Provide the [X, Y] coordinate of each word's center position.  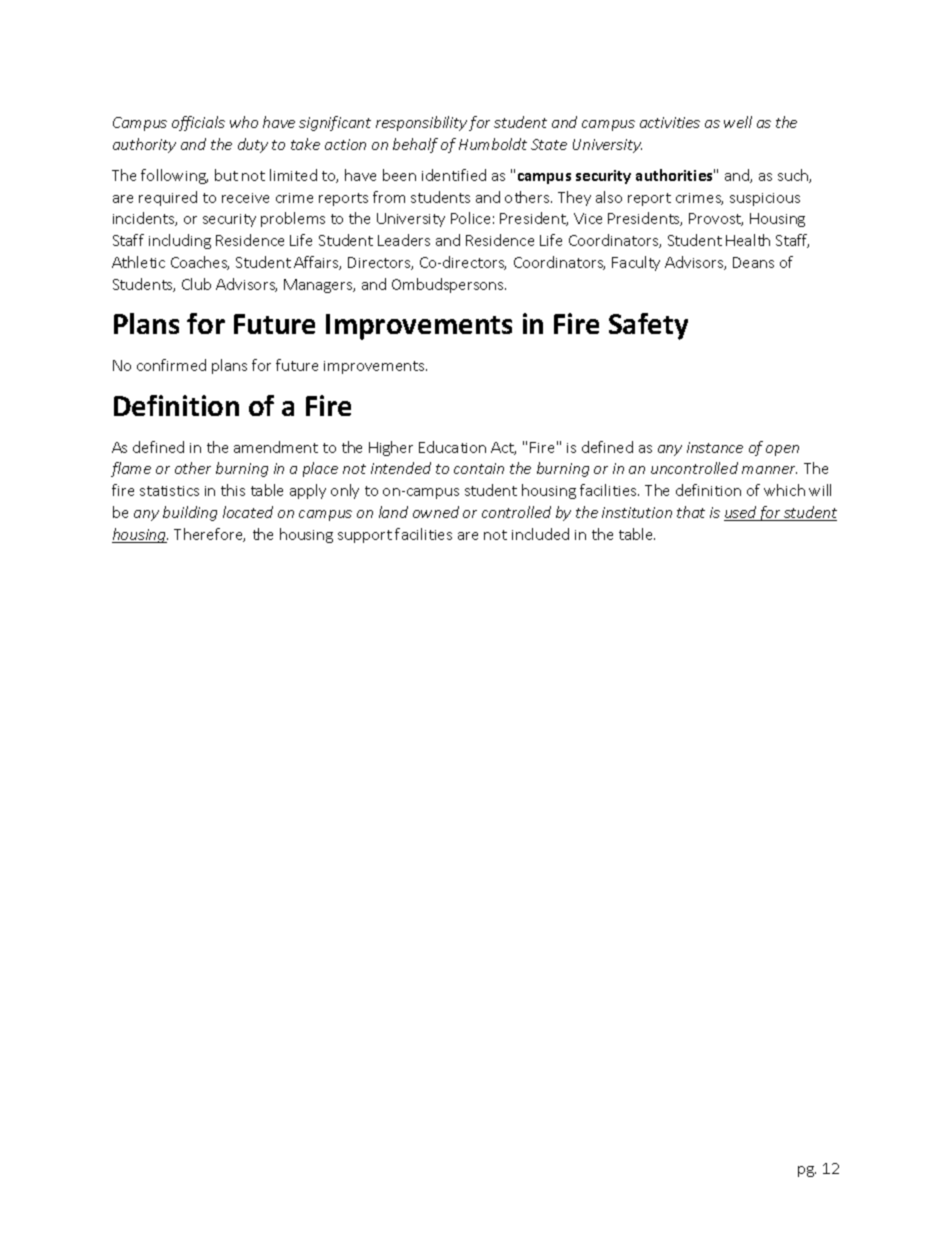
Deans [753, 262]
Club [196, 284]
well [738, 122]
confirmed [171, 365]
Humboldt [493, 144]
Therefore [209, 535]
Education [452, 447]
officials [198, 123]
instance [715, 447]
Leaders [404, 240]
